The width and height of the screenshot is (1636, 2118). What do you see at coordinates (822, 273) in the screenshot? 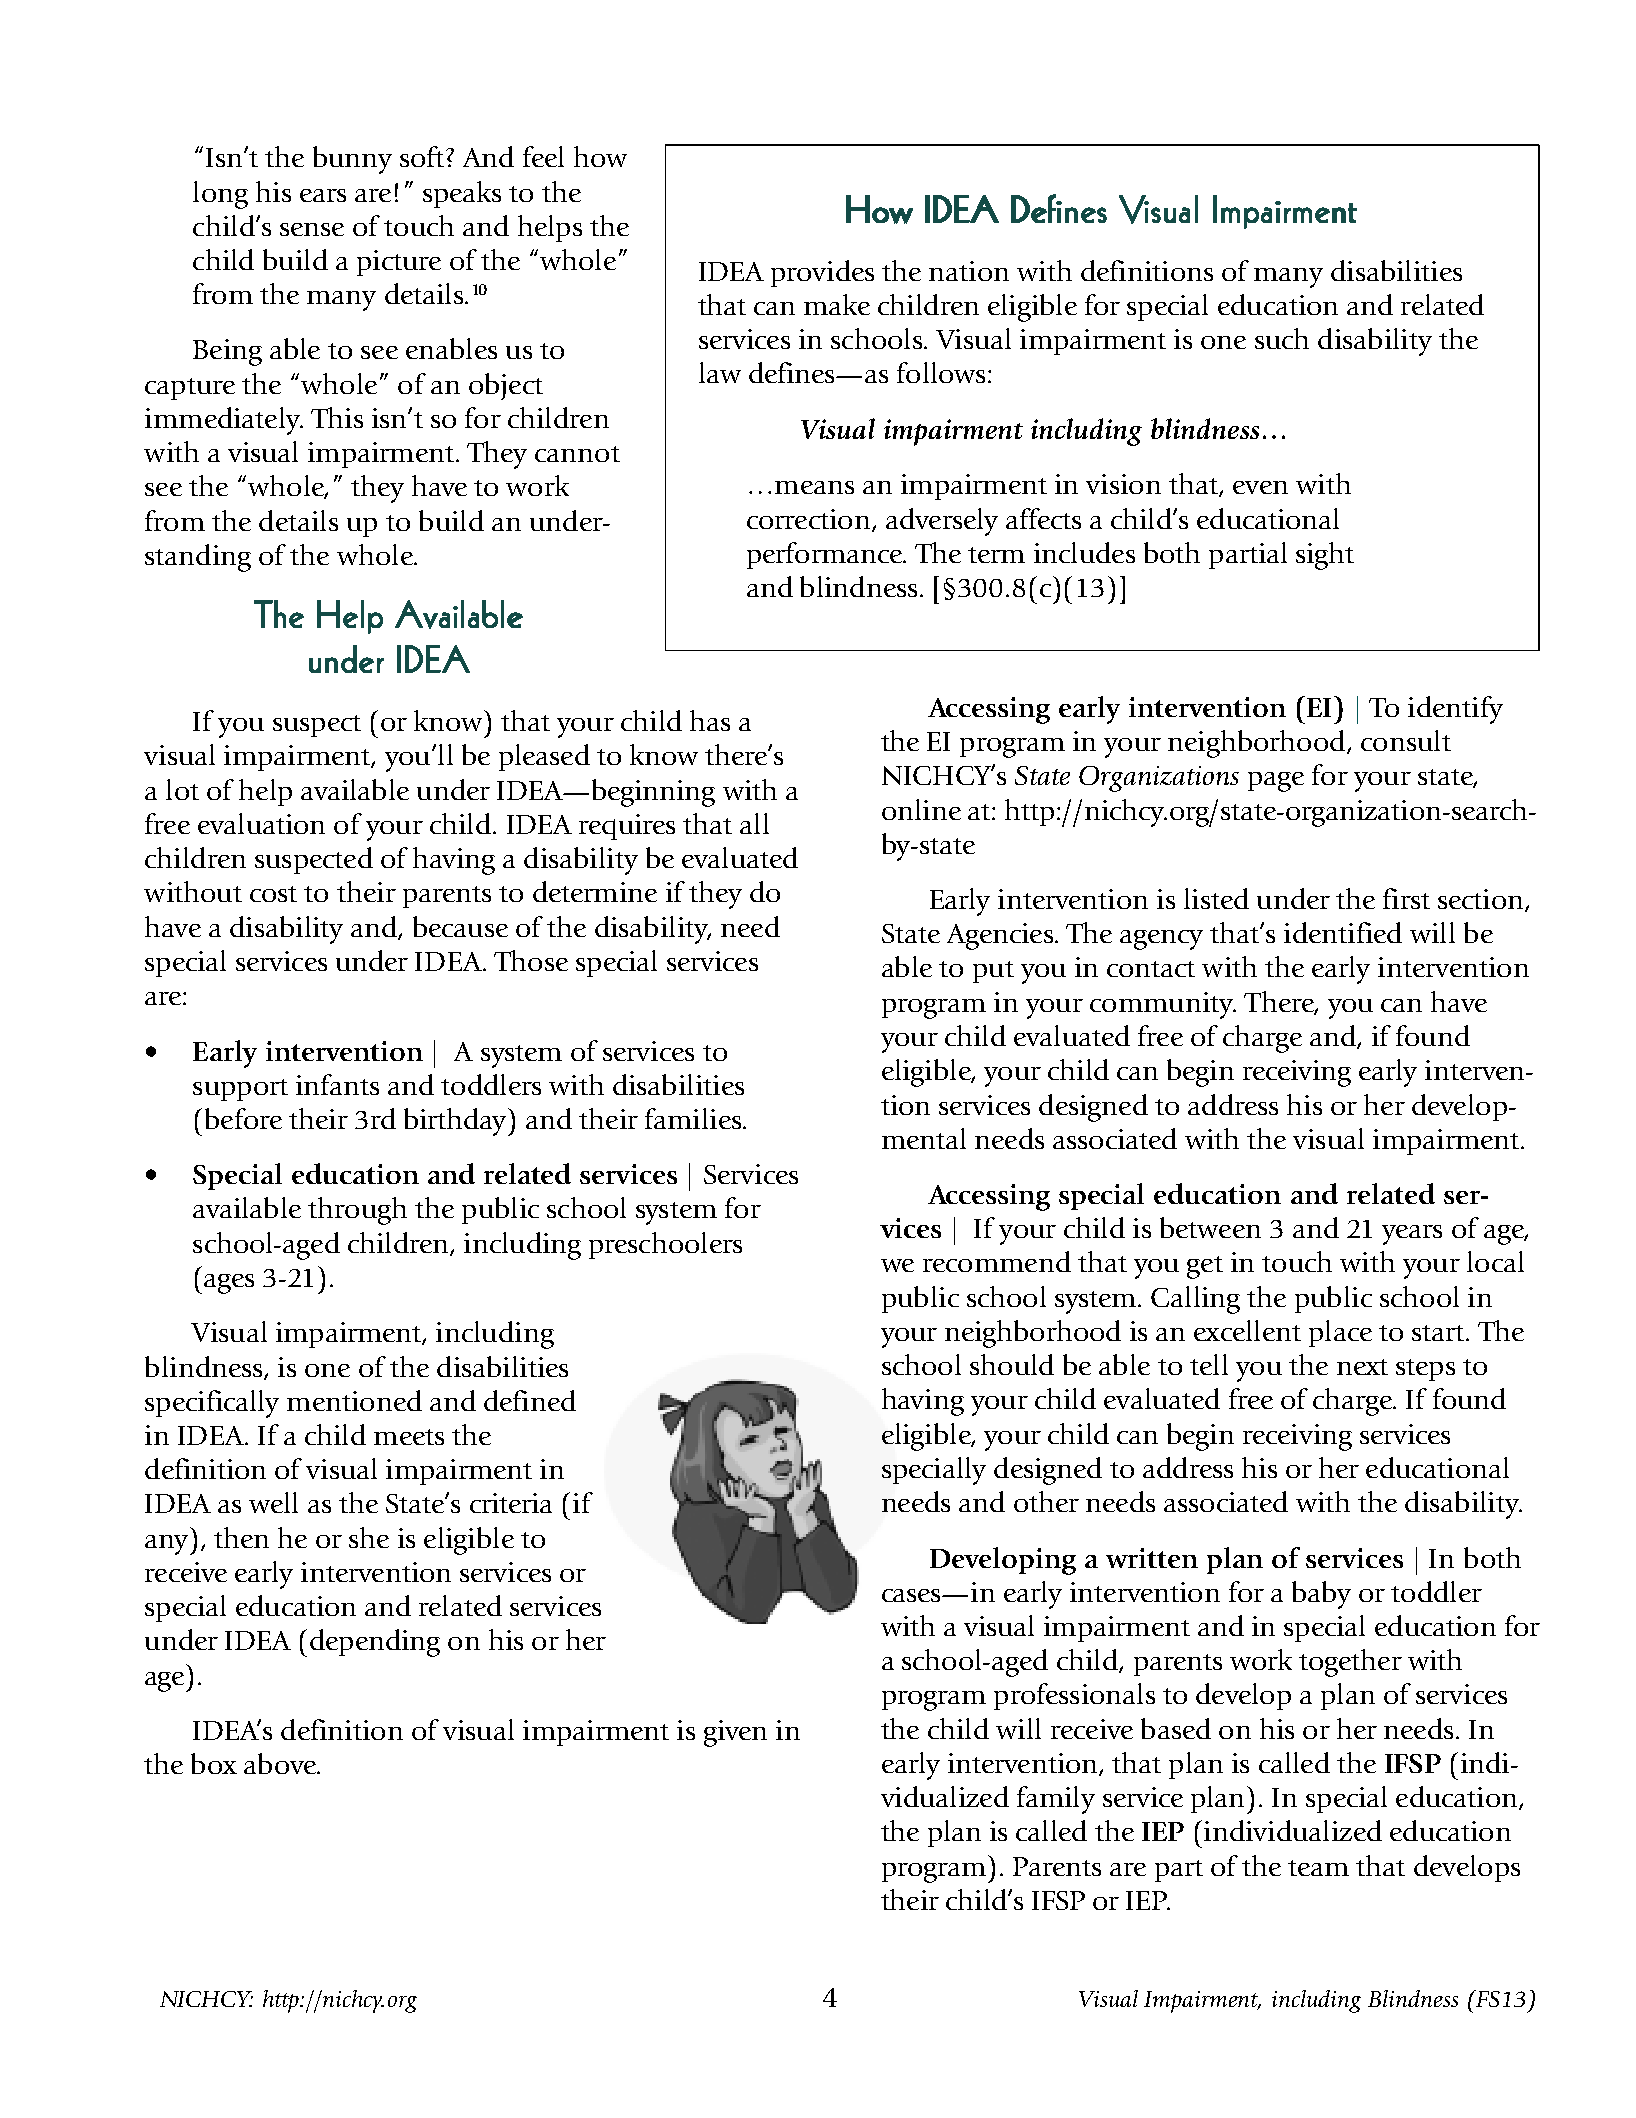
I see `provides` at bounding box center [822, 273].
